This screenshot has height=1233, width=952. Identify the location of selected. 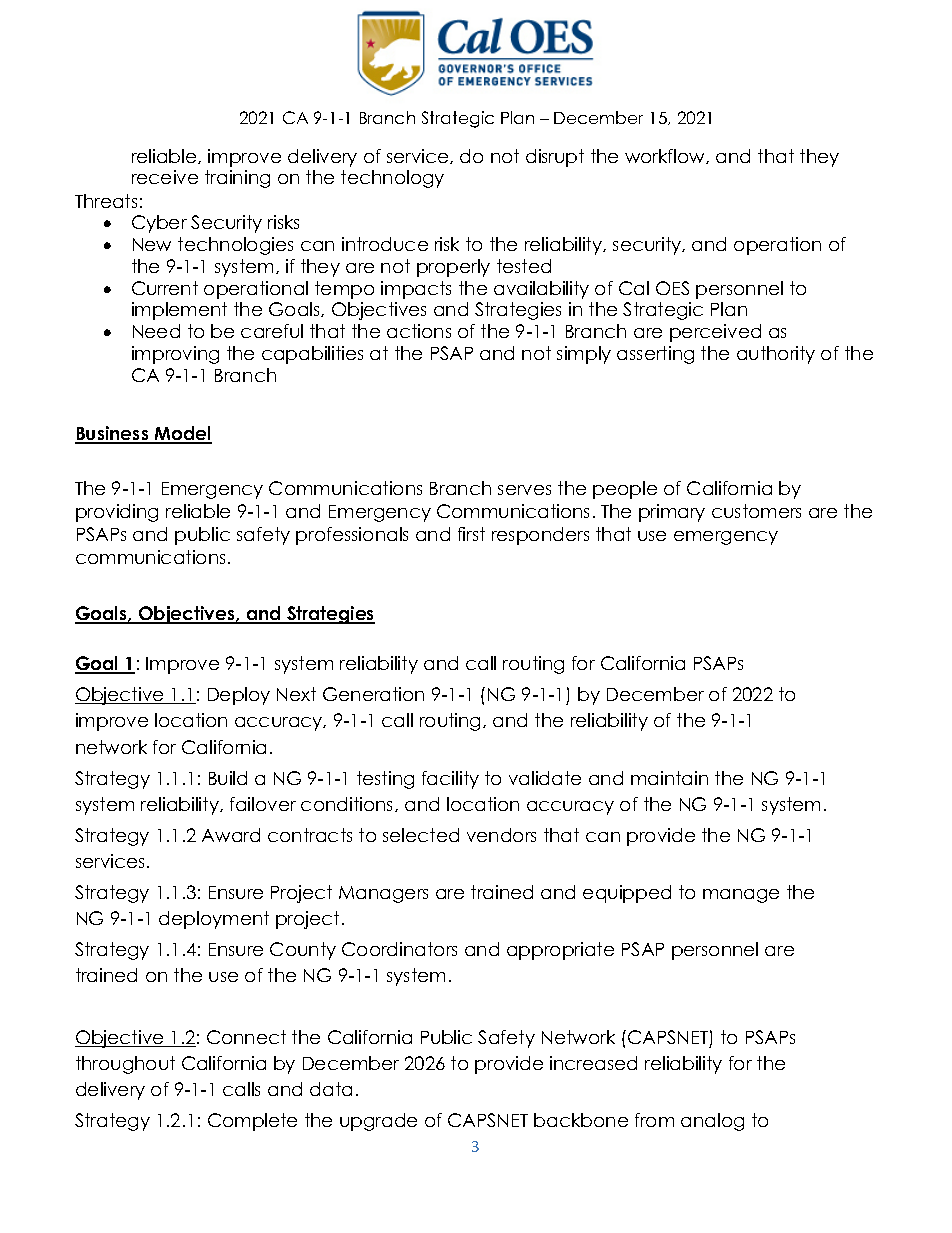
(421, 835).
